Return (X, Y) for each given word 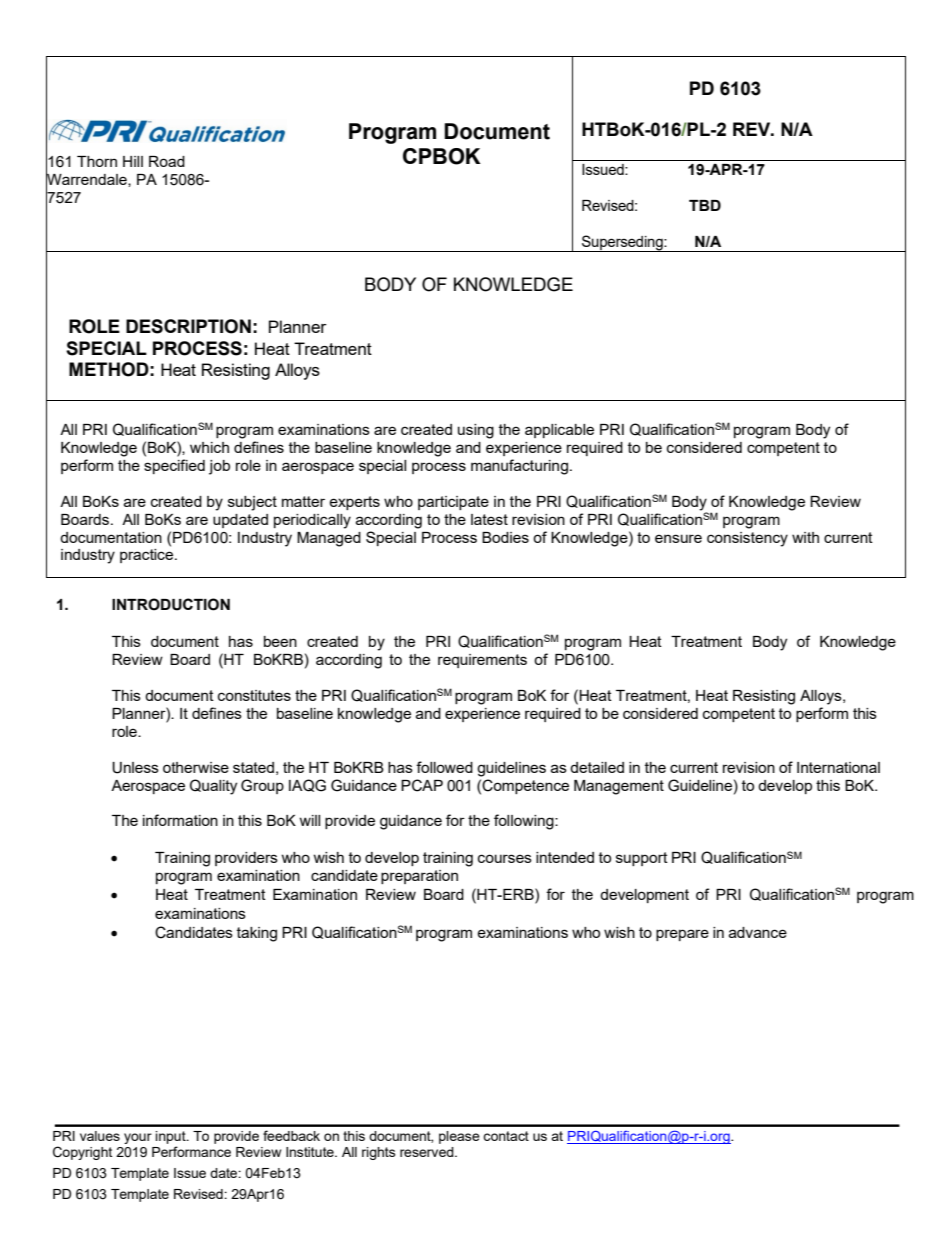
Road (167, 161)
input (172, 1139)
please (459, 1137)
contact (506, 1136)
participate (453, 503)
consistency (747, 539)
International (838, 767)
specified (174, 466)
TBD (705, 205)
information (180, 820)
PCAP (422, 785)
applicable (559, 431)
